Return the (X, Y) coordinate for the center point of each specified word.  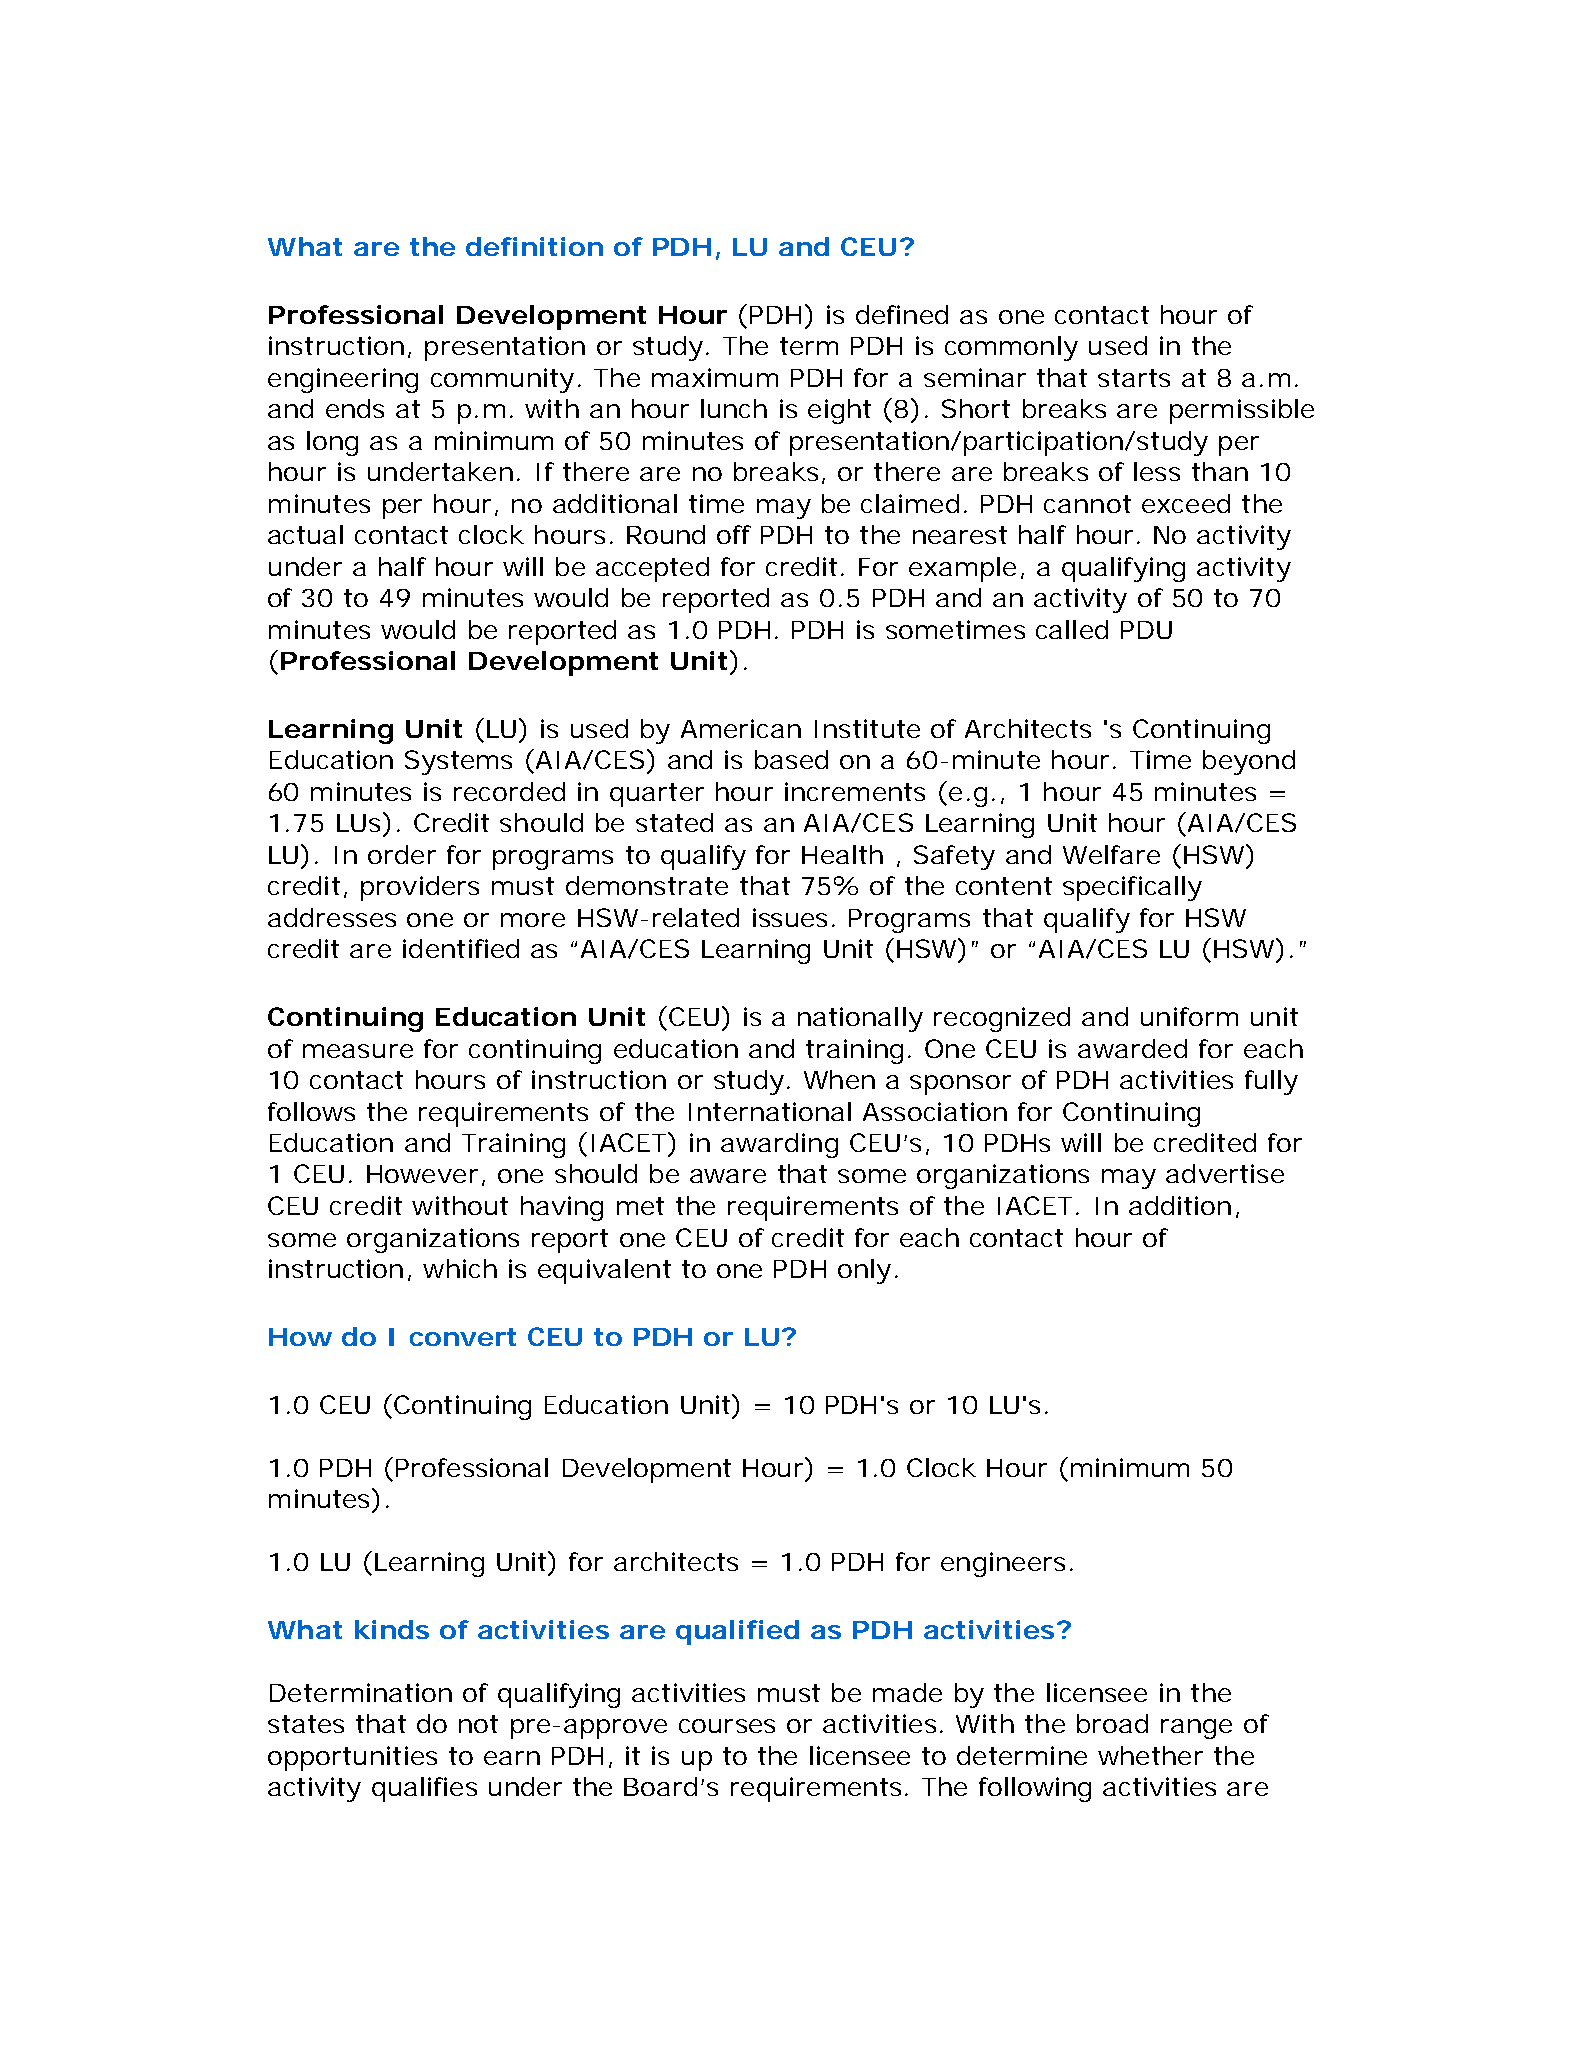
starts (1134, 378)
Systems (458, 762)
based (791, 759)
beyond (1249, 762)
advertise (1225, 1173)
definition (534, 246)
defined (902, 314)
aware (728, 1176)
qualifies (424, 1789)
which (460, 1268)
